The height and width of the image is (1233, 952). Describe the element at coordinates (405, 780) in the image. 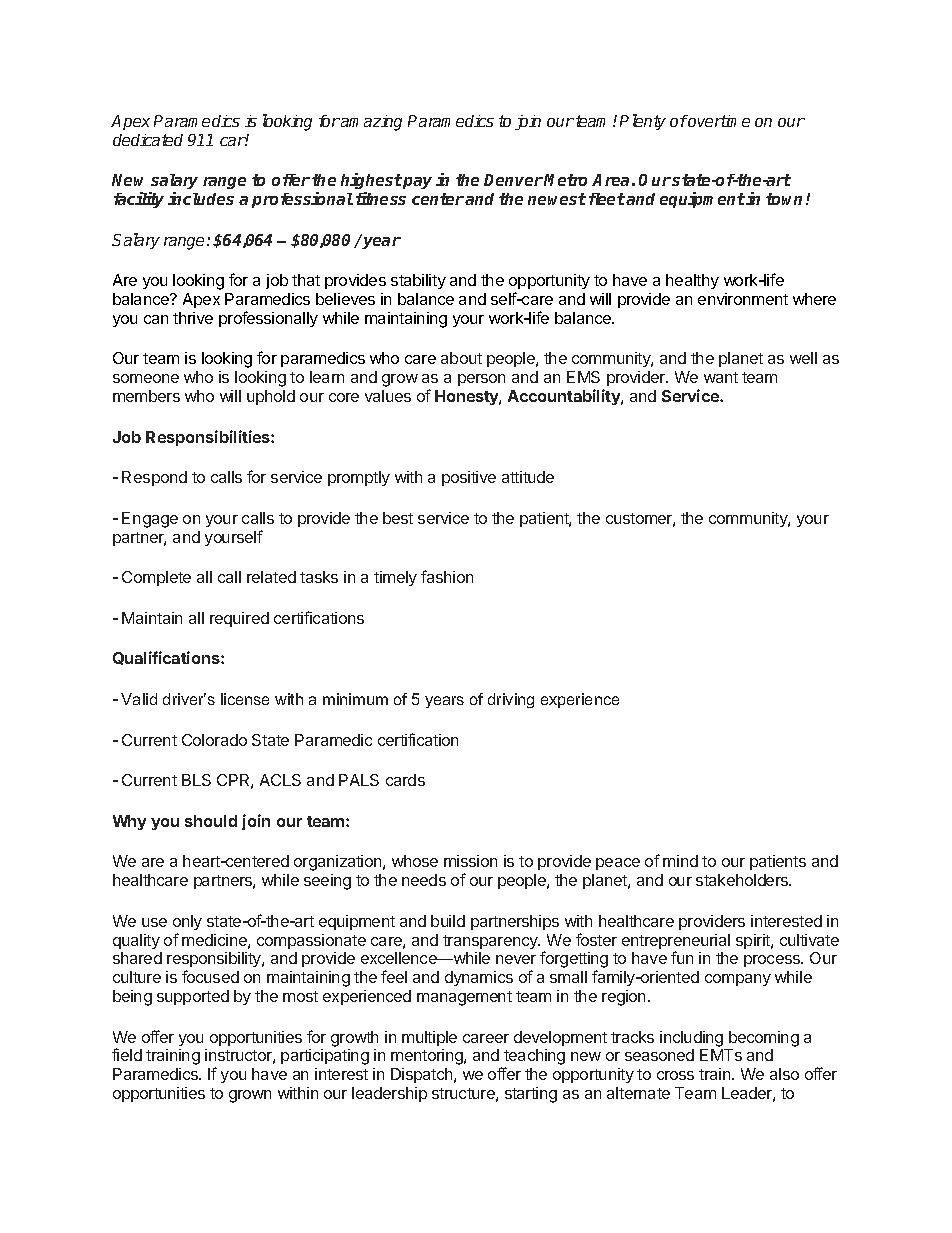

I see `cards` at that location.
